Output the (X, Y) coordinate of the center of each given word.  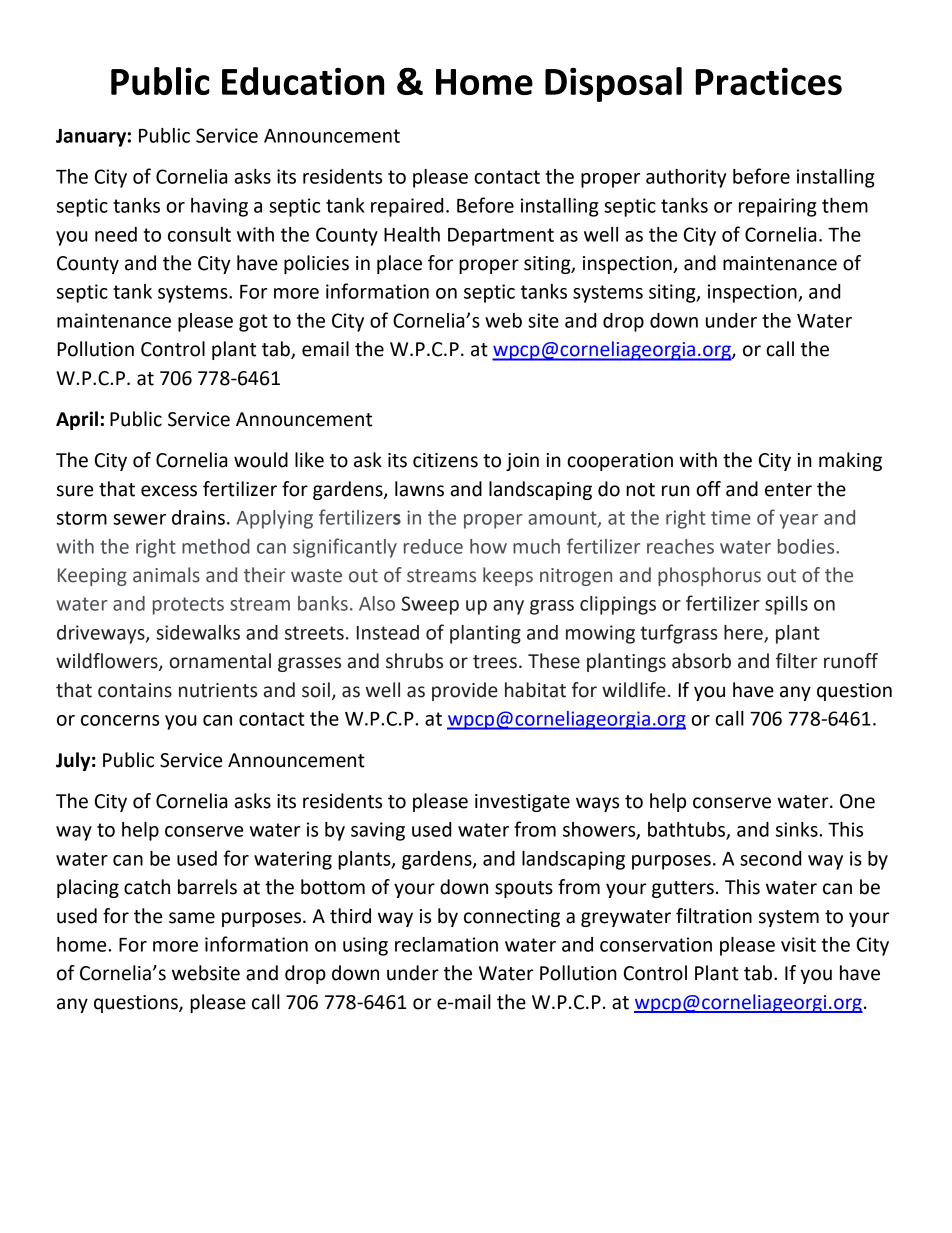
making (850, 461)
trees (495, 662)
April (77, 420)
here (744, 633)
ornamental (220, 661)
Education (303, 81)
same (192, 918)
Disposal (613, 84)
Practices (769, 81)
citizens (445, 460)
